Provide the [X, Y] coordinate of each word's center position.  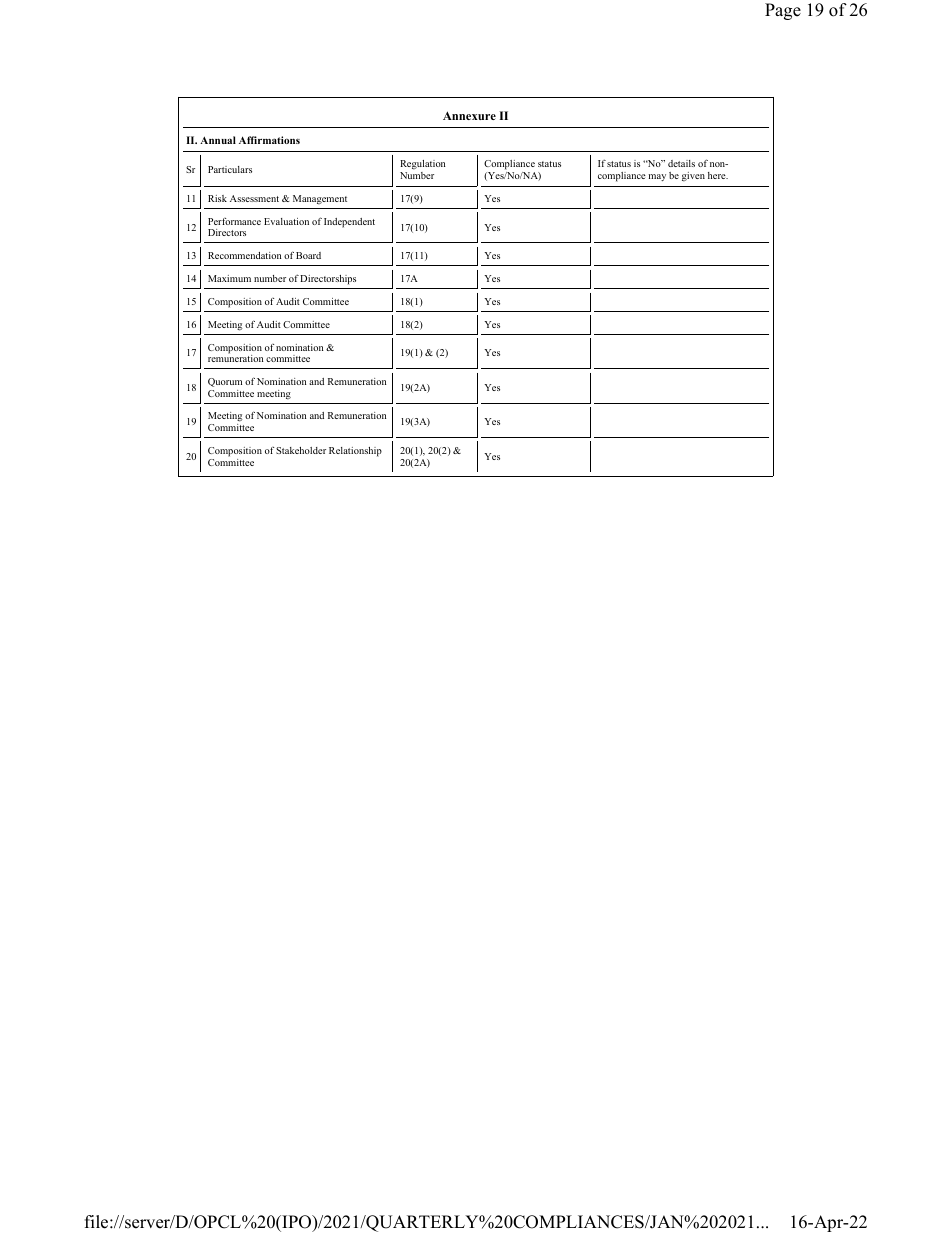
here [718, 175]
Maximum [229, 278]
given [693, 177]
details [681, 163]
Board [308, 255]
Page [783, 11]
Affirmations [269, 140]
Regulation [422, 166]
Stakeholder [301, 450]
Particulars [230, 169]
